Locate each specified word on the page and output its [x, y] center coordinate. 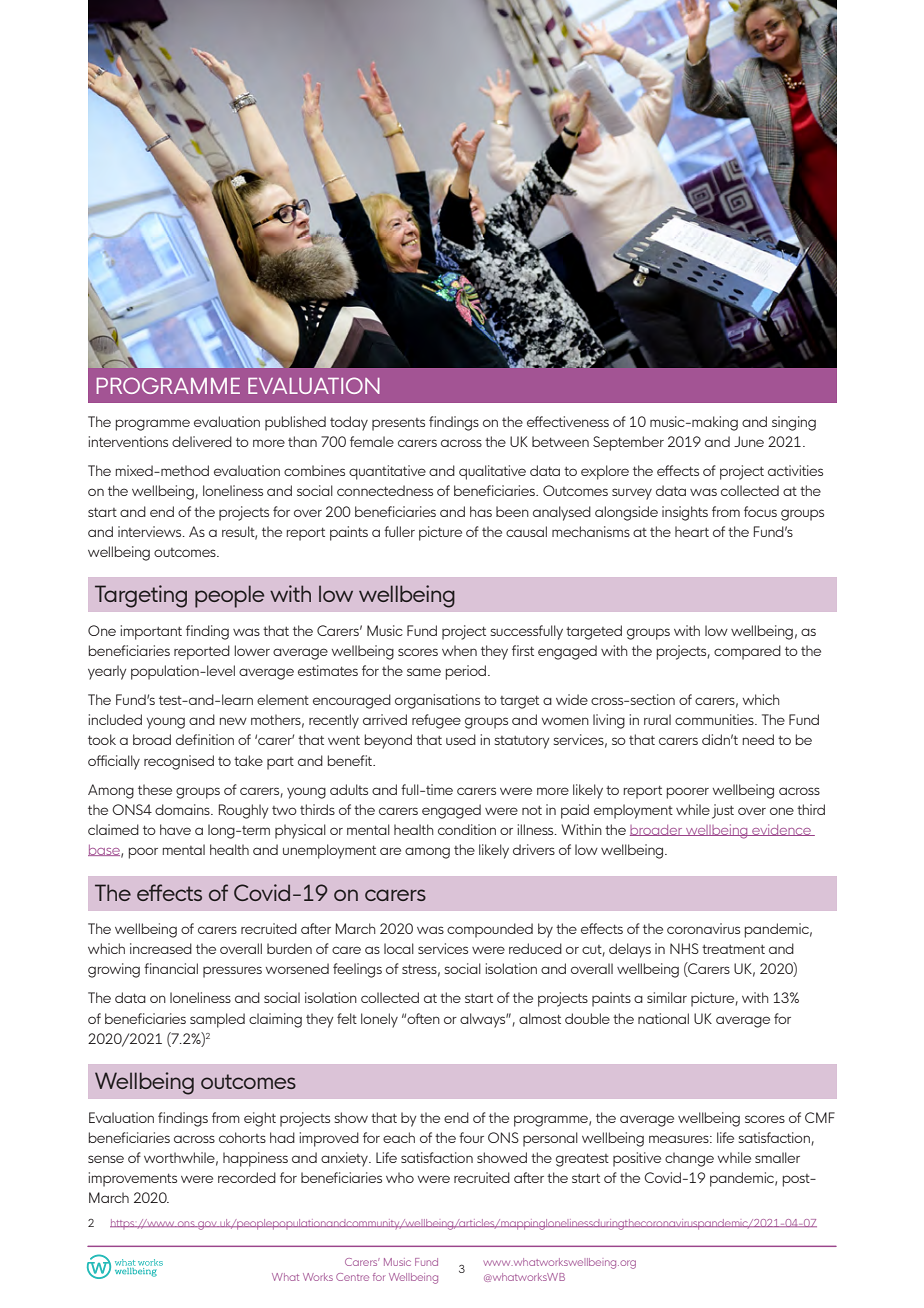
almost [540, 1018]
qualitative [492, 472]
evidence [781, 830]
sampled [217, 1020]
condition [467, 829]
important [151, 632]
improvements [133, 1179]
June [749, 441]
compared [747, 652]
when [459, 650]
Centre [352, 1277]
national [663, 1018]
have [175, 829]
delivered [202, 441]
